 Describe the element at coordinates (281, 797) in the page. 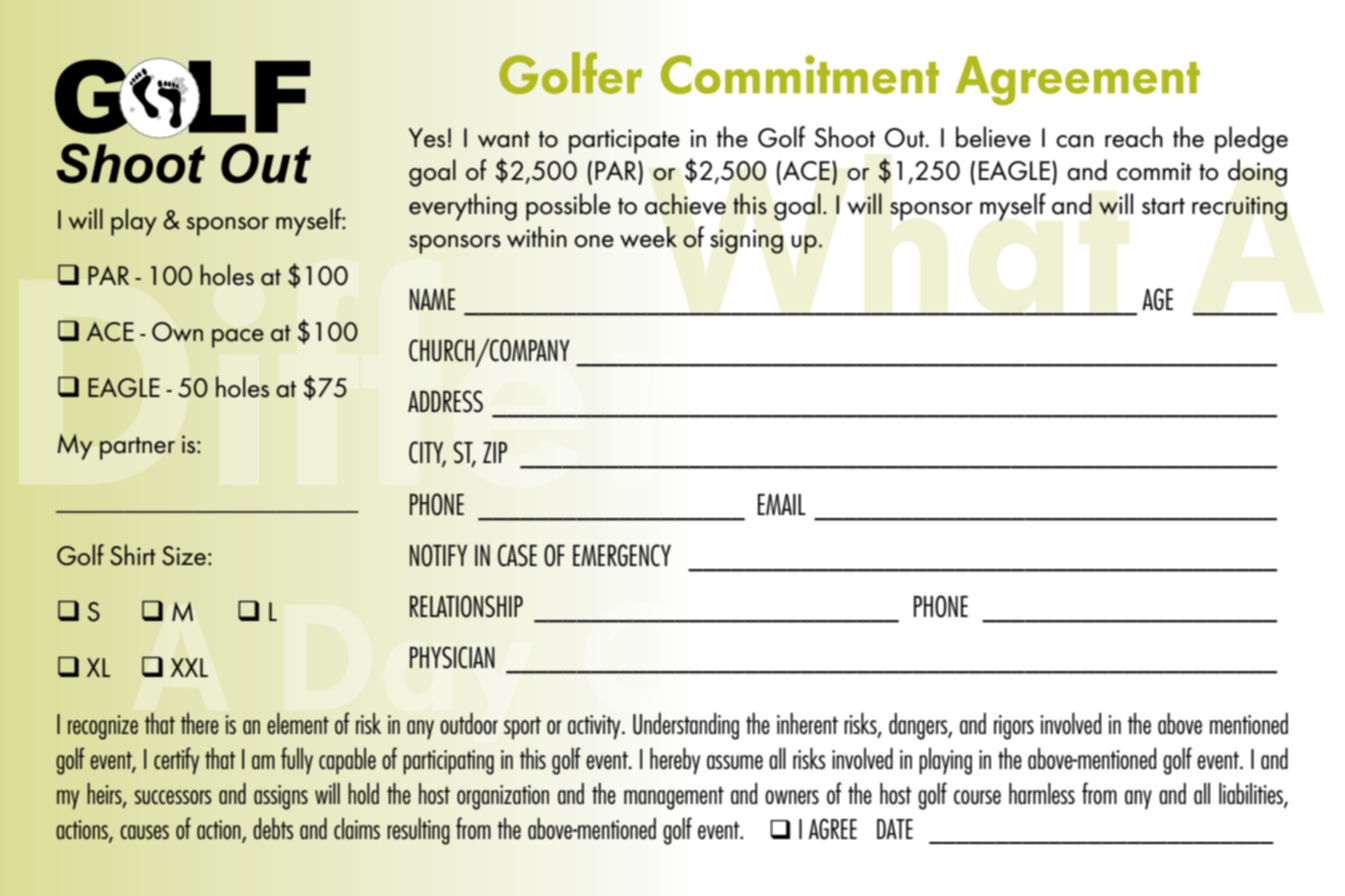

I see `assigns` at that location.
